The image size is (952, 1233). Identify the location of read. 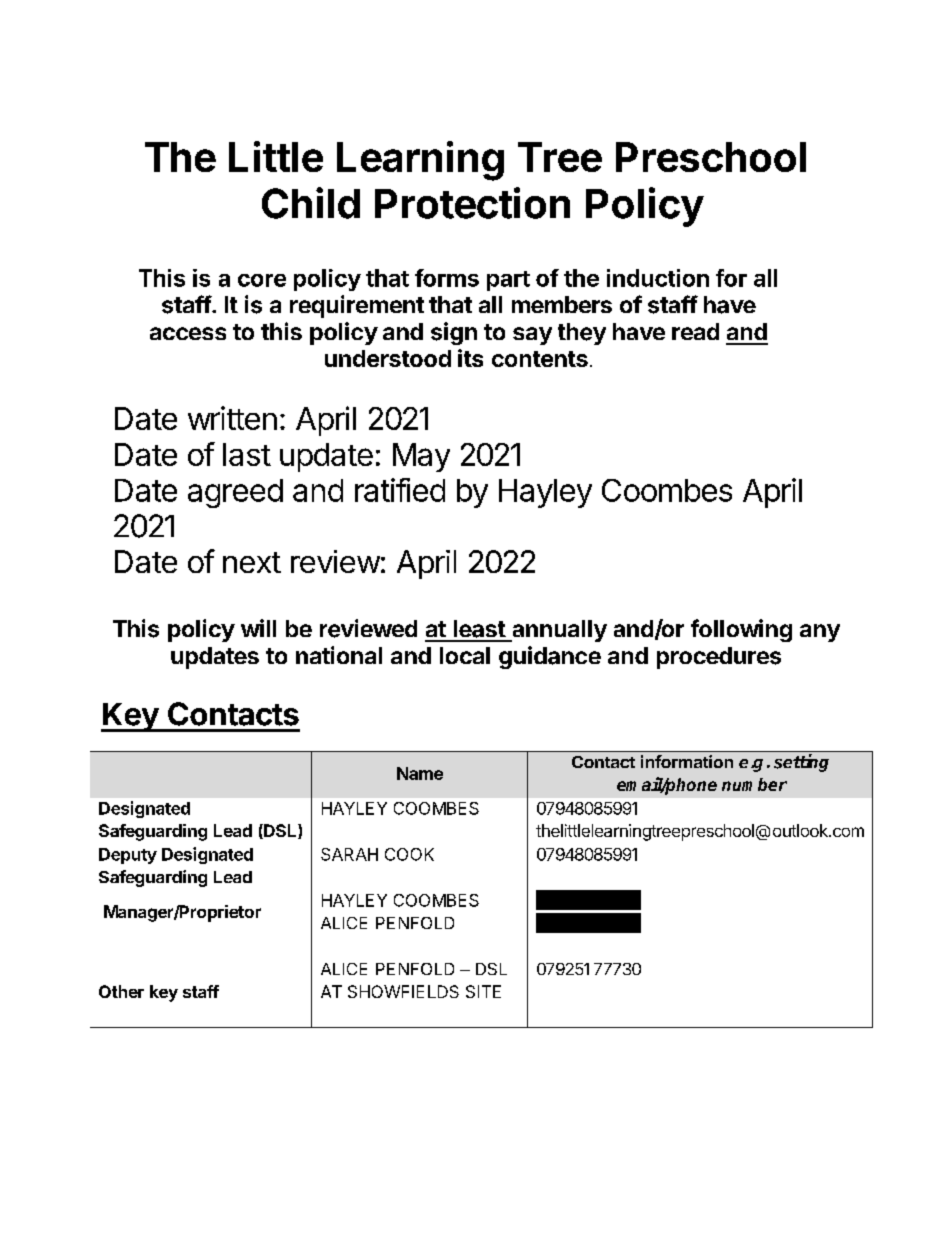
(695, 331).
